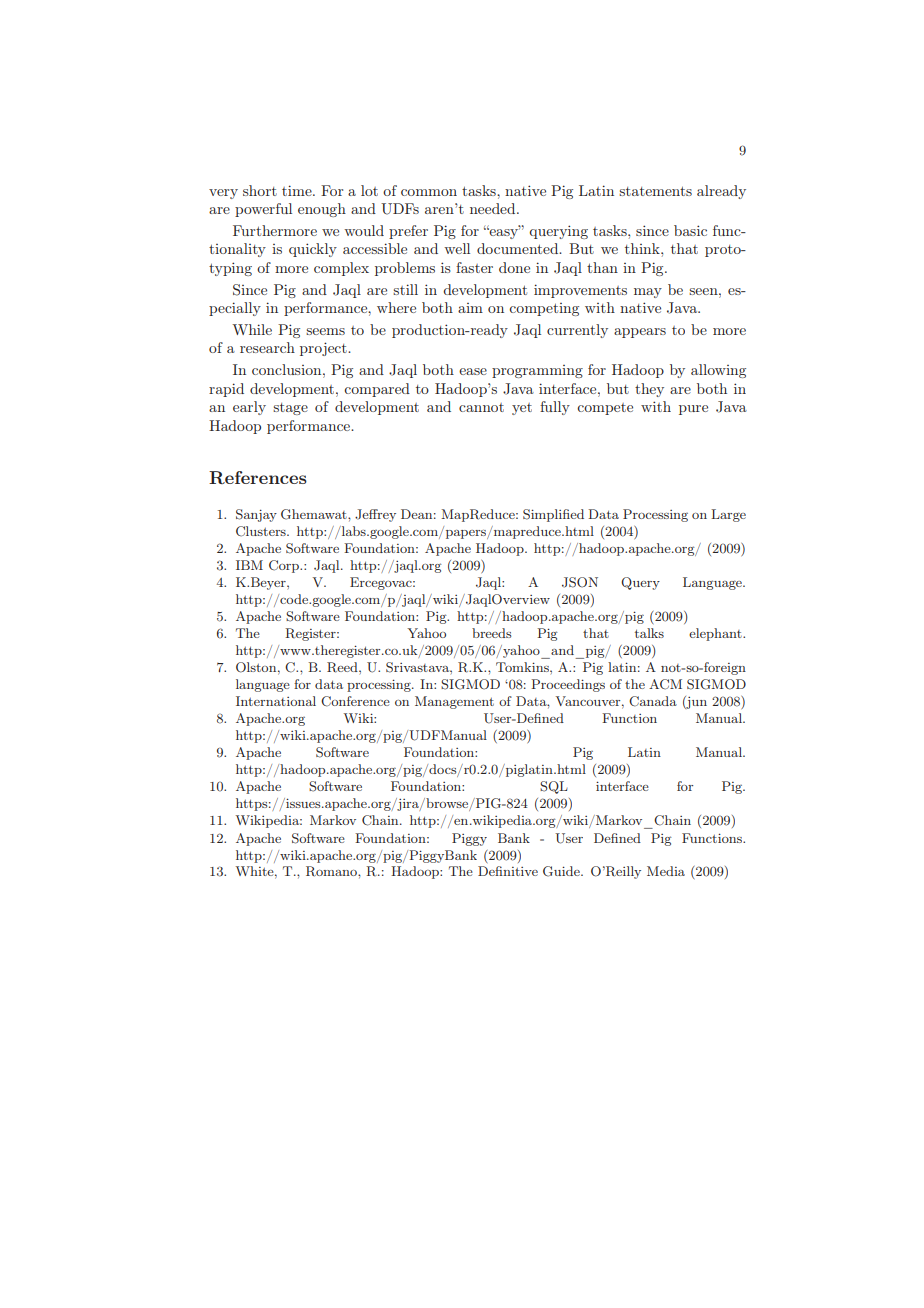 The image size is (924, 1308). Describe the element at coordinates (276, 701) in the screenshot. I see `International` at that location.
